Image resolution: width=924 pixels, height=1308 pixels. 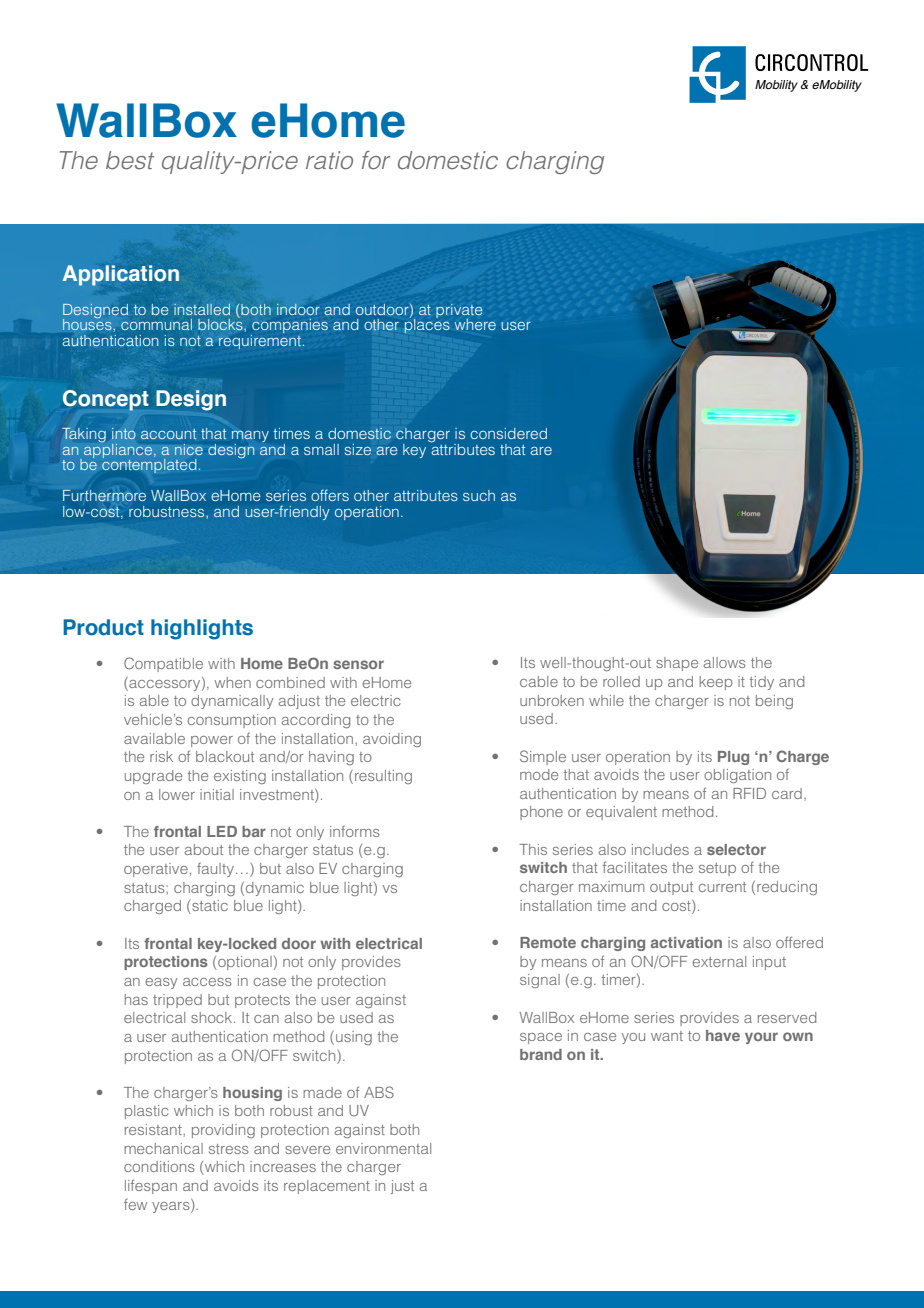 What do you see at coordinates (479, 495) in the page?
I see `such` at bounding box center [479, 495].
